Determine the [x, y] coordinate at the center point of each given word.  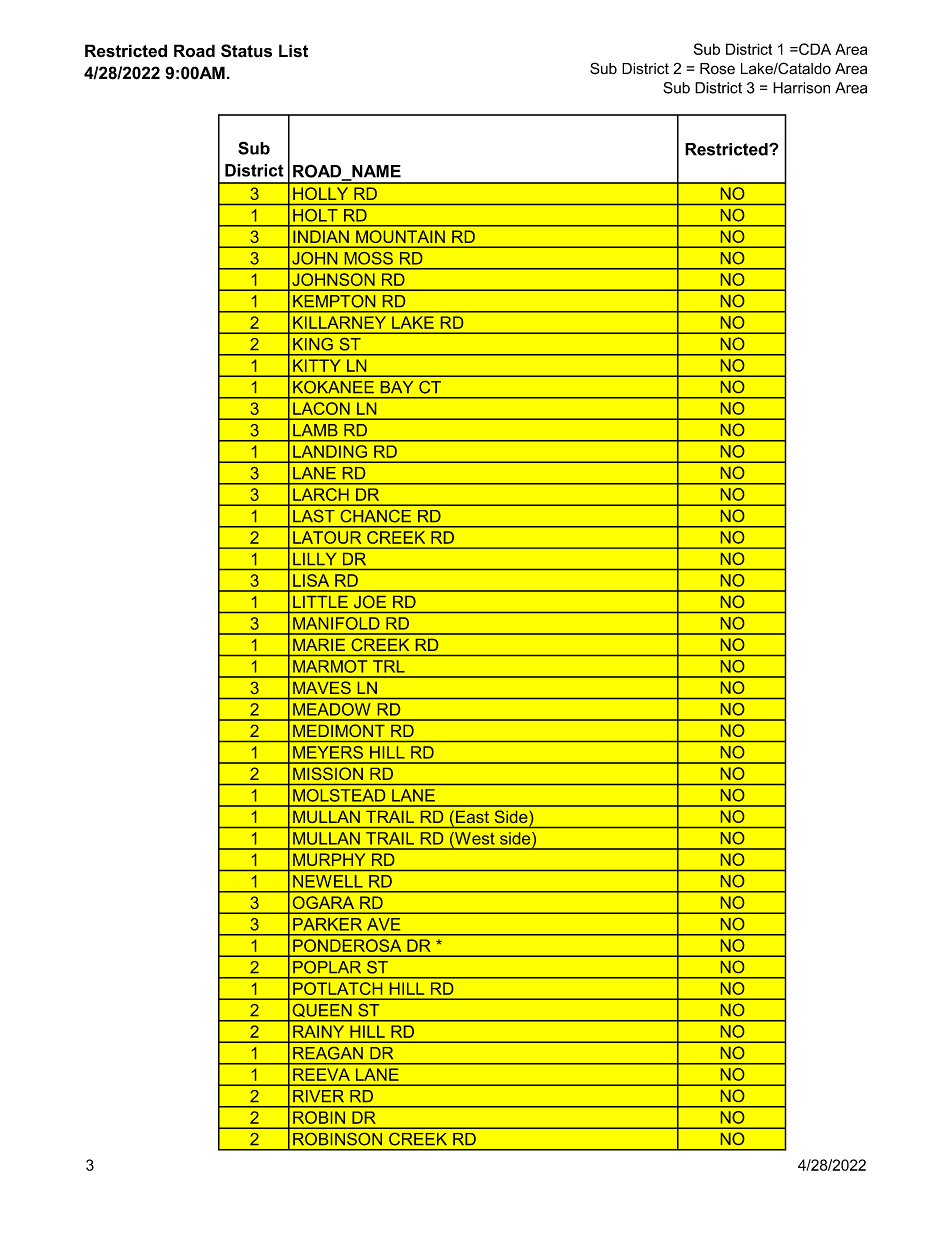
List [293, 51]
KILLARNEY [339, 323]
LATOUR [327, 537]
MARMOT [330, 666]
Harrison [801, 88]
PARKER [327, 924]
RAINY [318, 1032]
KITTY [316, 366]
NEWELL [328, 881]
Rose [717, 69]
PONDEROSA [347, 945]
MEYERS [328, 752]
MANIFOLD [336, 623]
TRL [389, 666]
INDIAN [321, 237]
